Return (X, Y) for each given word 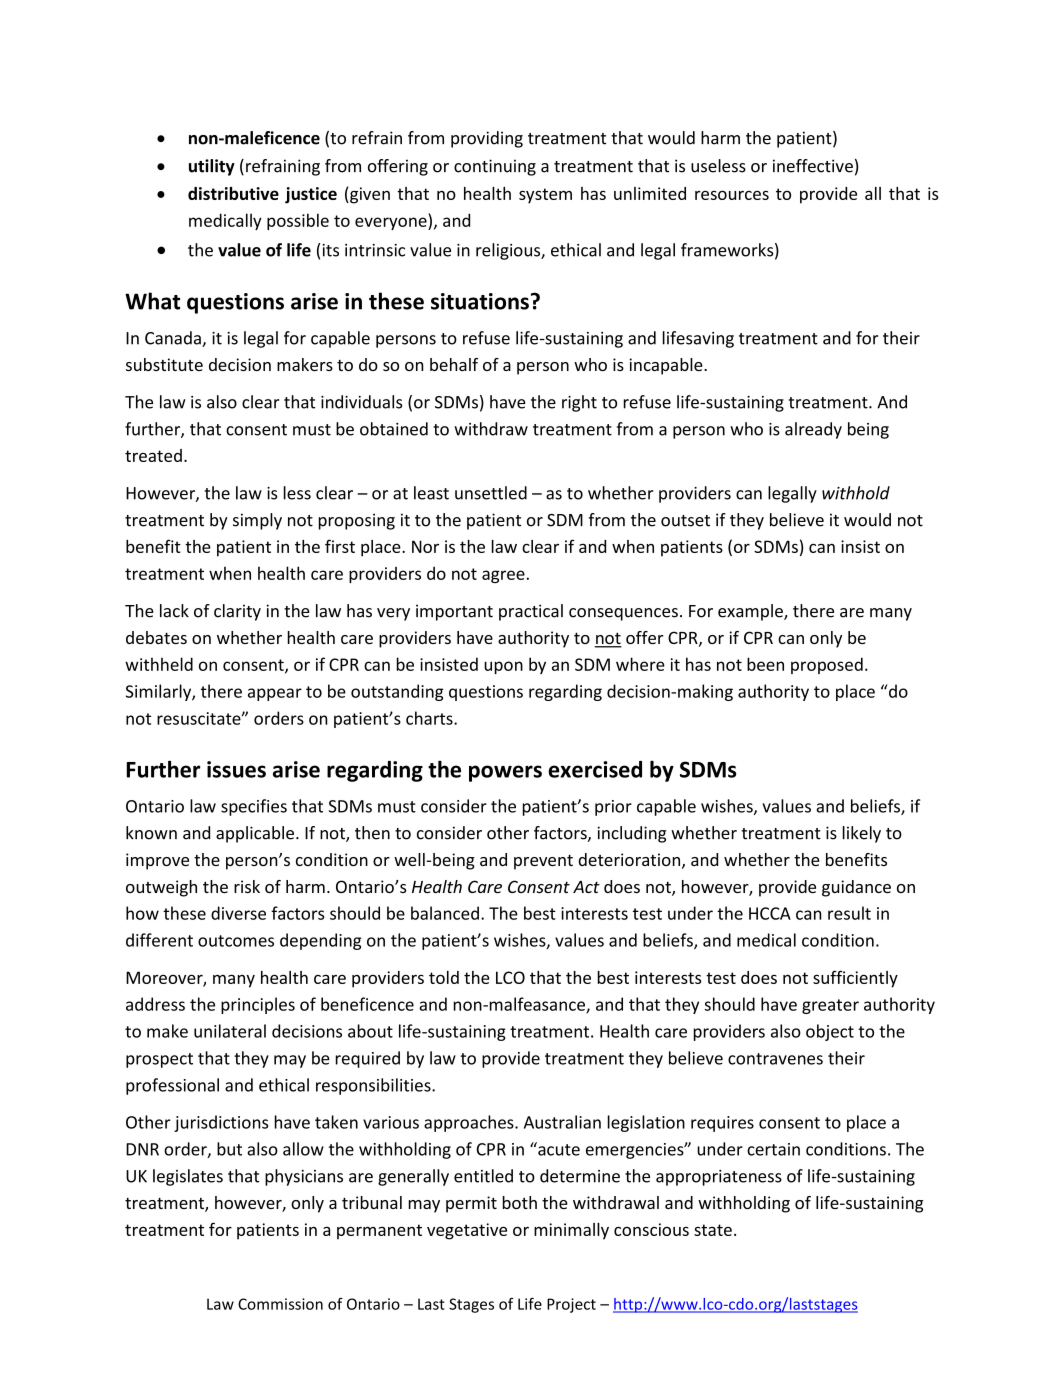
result (849, 913)
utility (212, 167)
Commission (280, 1304)
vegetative (467, 1231)
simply (257, 521)
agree (503, 576)
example (751, 612)
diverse (238, 913)
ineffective (813, 166)
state (713, 1230)
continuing (495, 167)
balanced (445, 913)
